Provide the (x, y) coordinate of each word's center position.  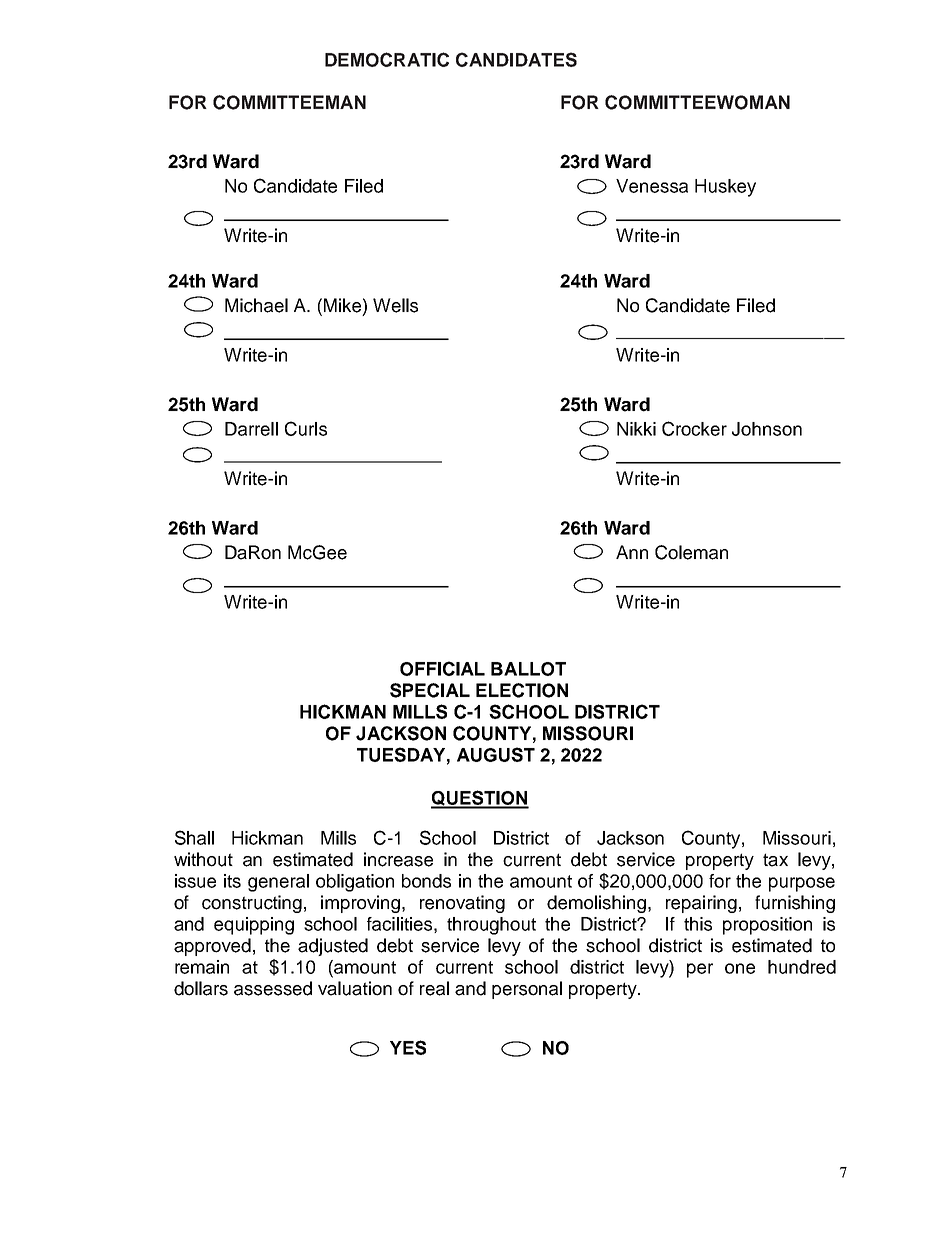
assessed (273, 988)
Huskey (725, 188)
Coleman (691, 552)
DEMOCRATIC (387, 59)
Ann (632, 552)
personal (527, 990)
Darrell (251, 429)
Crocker (694, 428)
